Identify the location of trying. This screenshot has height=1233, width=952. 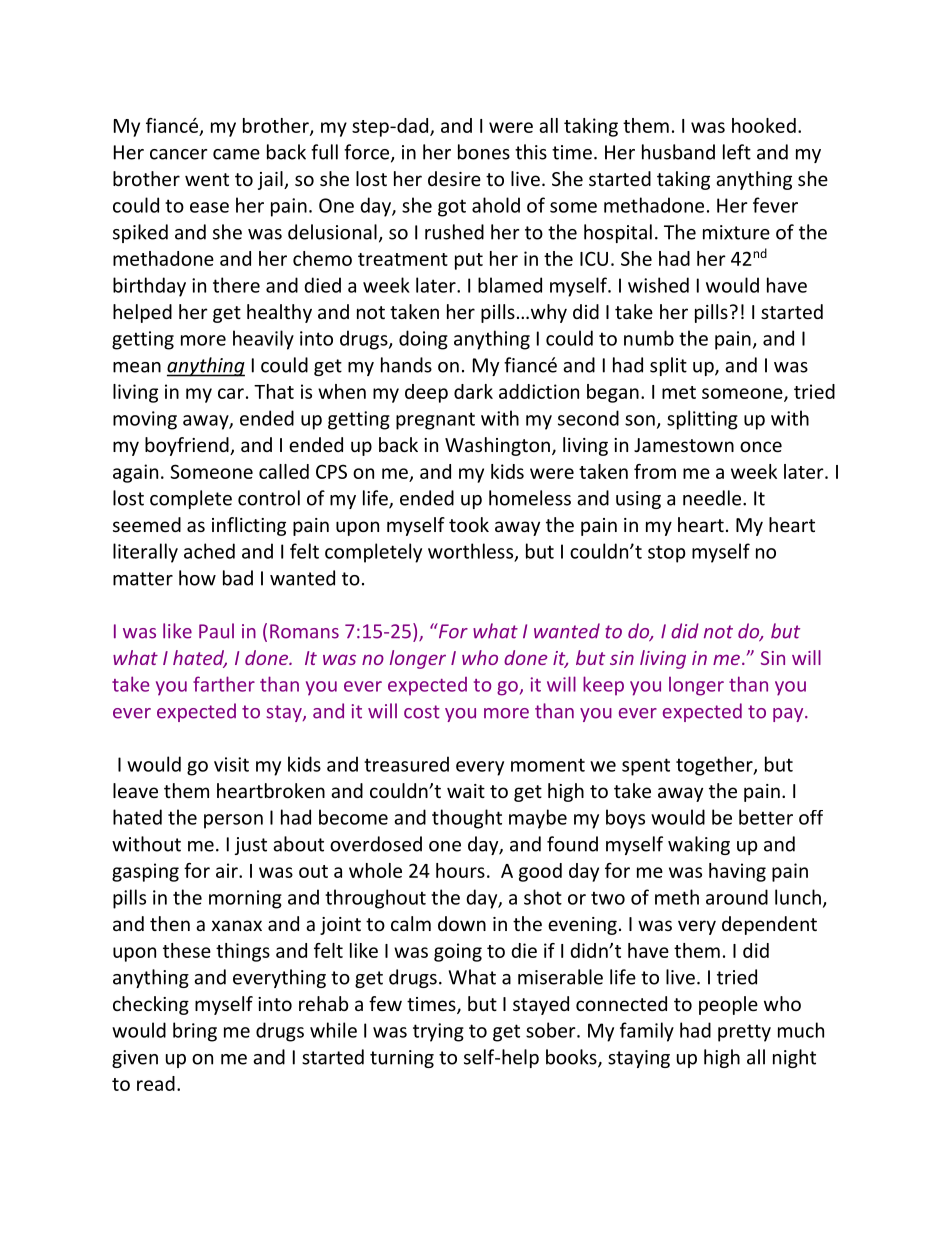
(438, 1032).
